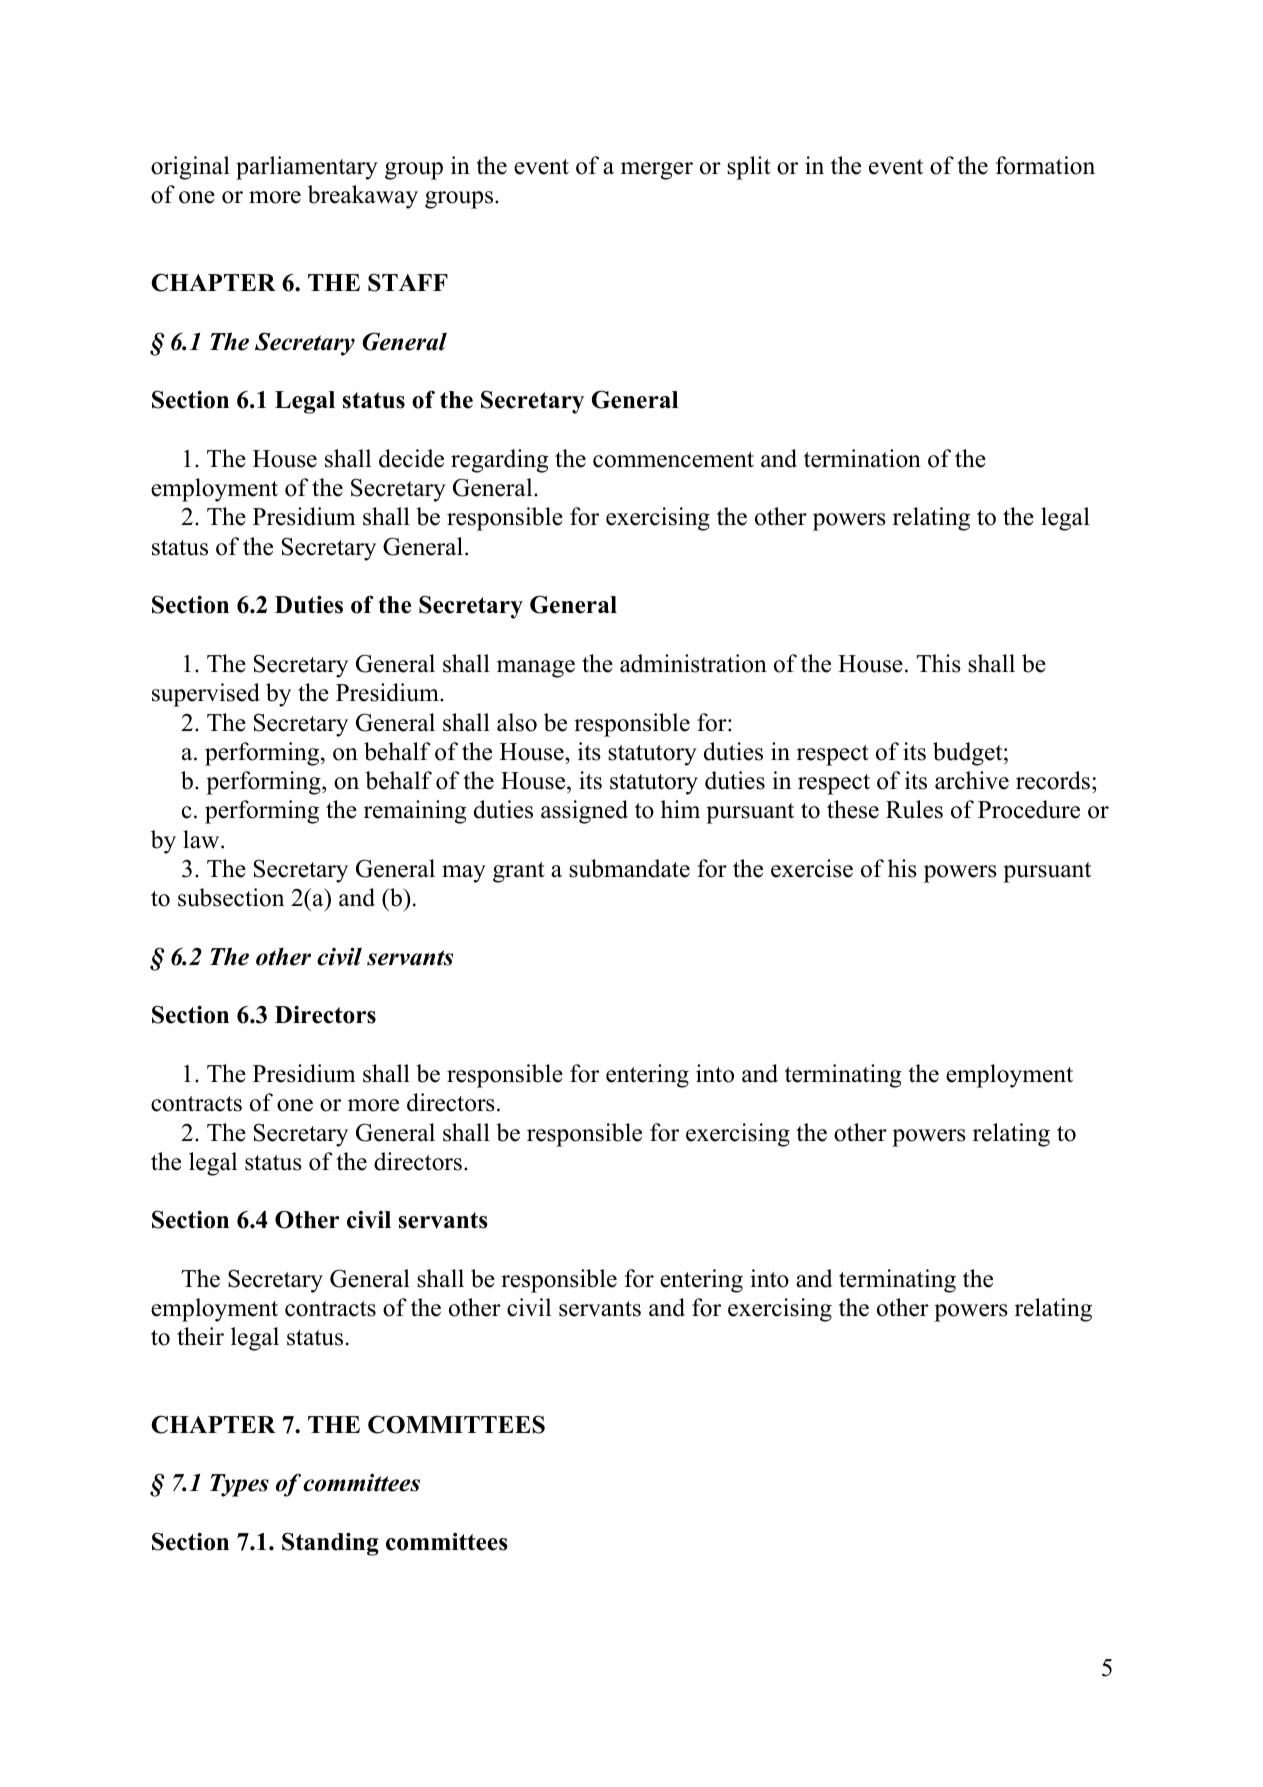 Image resolution: width=1263 pixels, height=1787 pixels. What do you see at coordinates (519, 872) in the image?
I see `grant` at bounding box center [519, 872].
